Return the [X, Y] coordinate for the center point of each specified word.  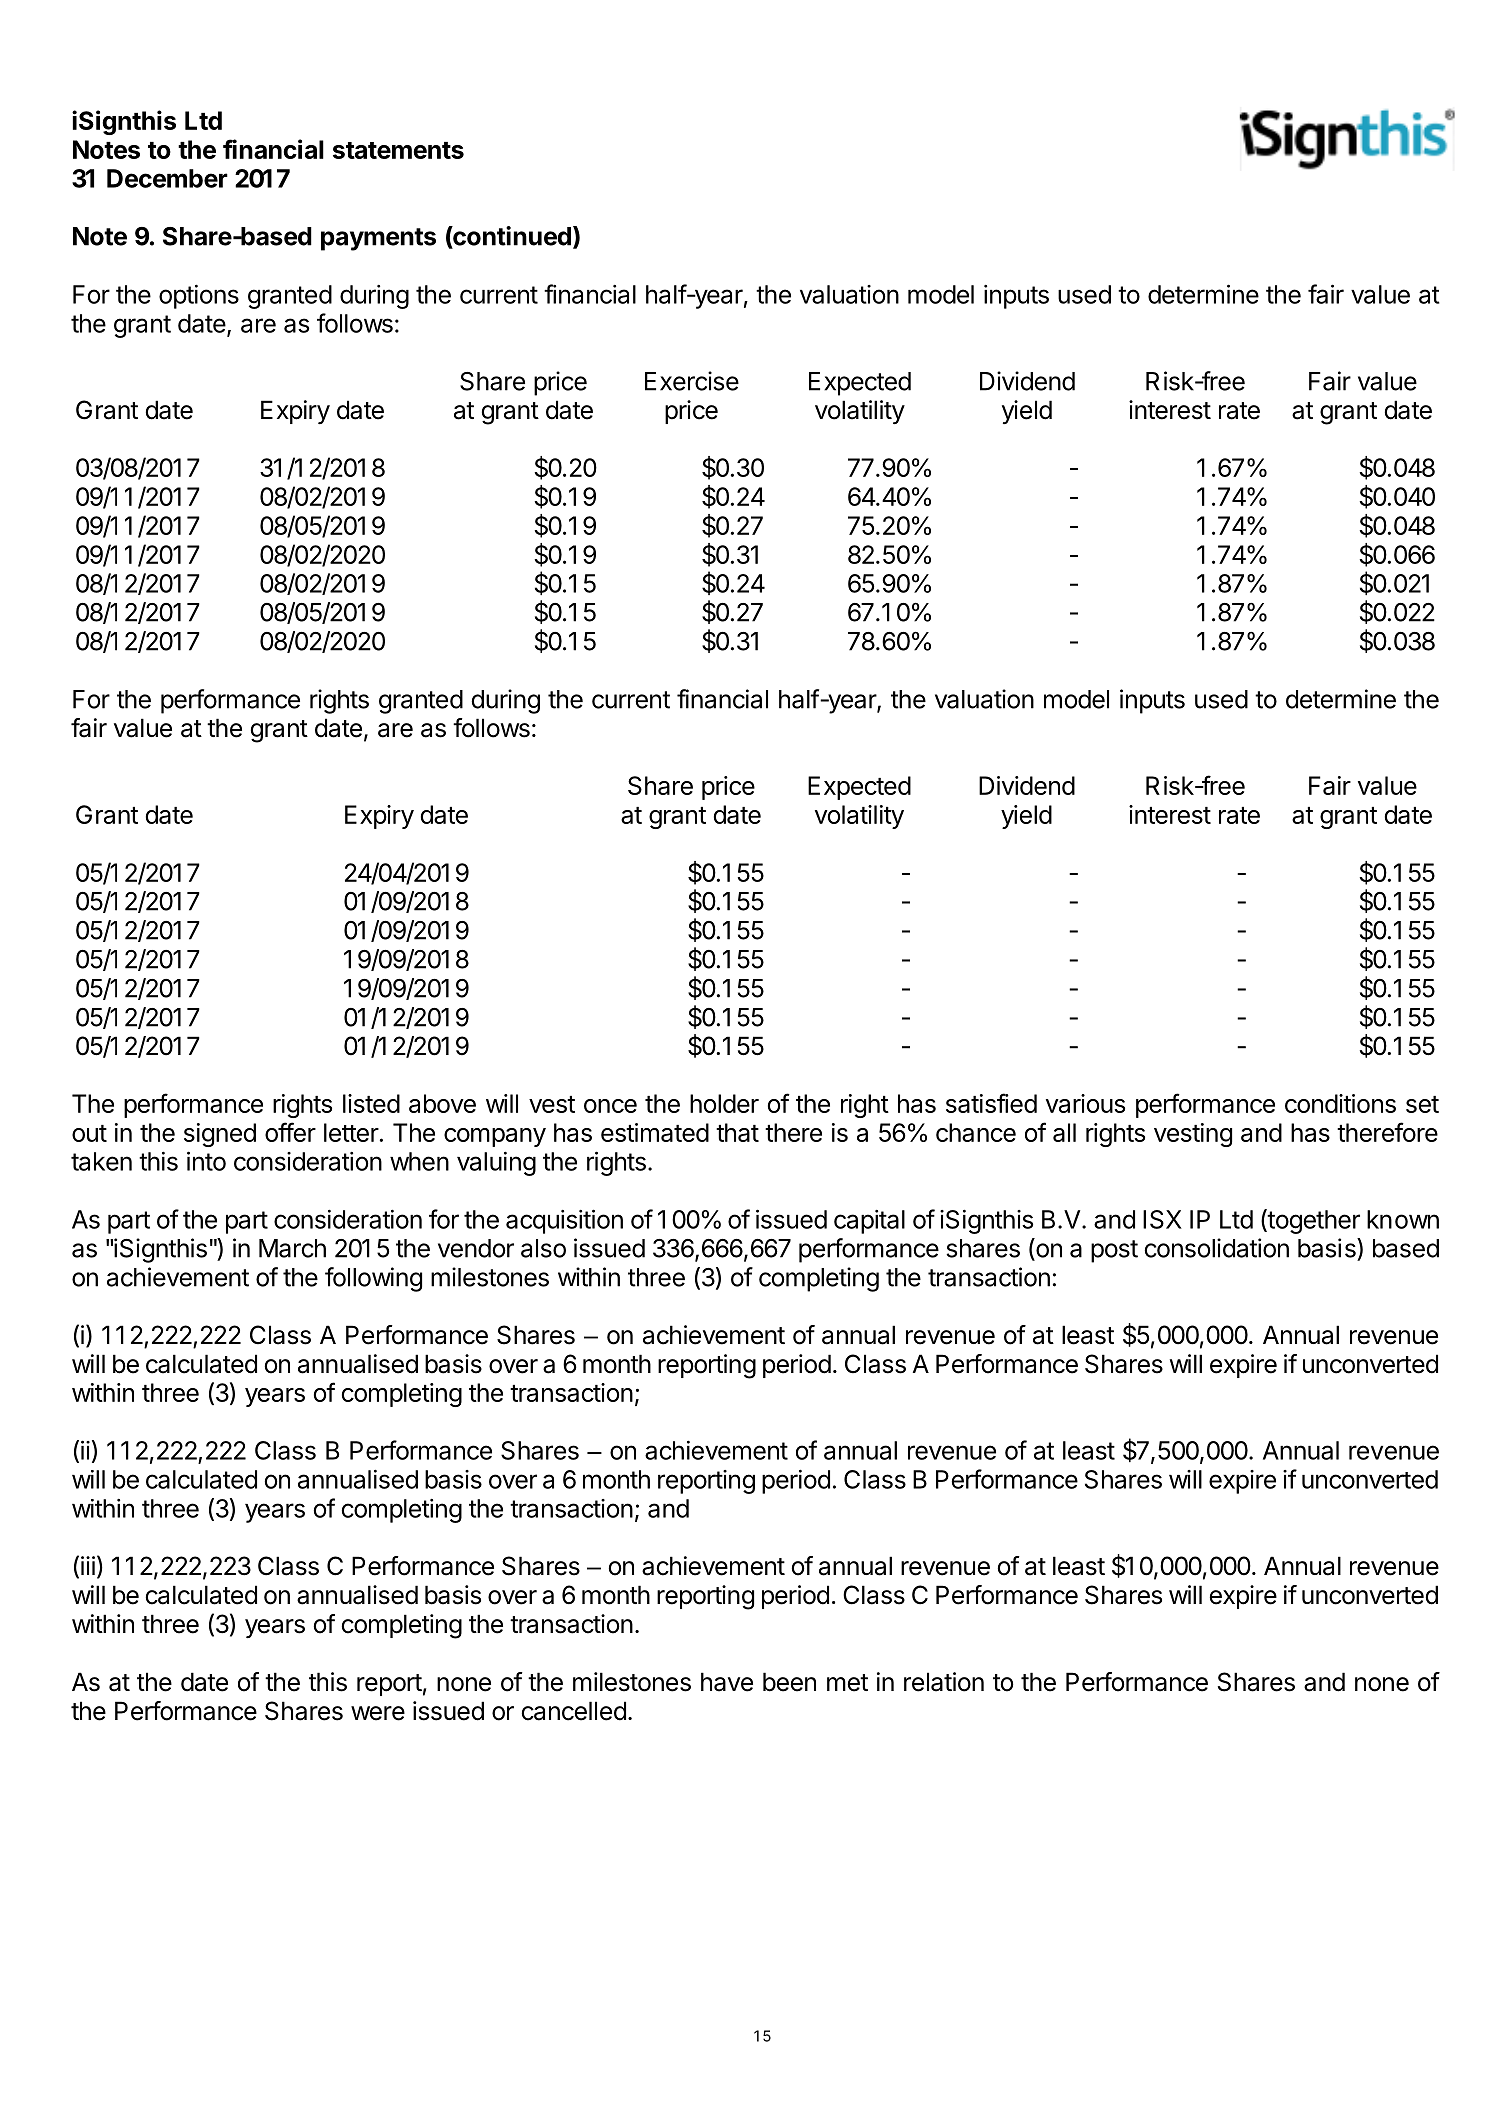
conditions [1340, 1103]
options [199, 296]
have [727, 1682]
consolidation [1216, 1248]
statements [398, 150]
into [206, 1161]
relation [944, 1682]
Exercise [692, 381]
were [378, 1713]
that [737, 1132]
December [167, 178]
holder [724, 1103]
